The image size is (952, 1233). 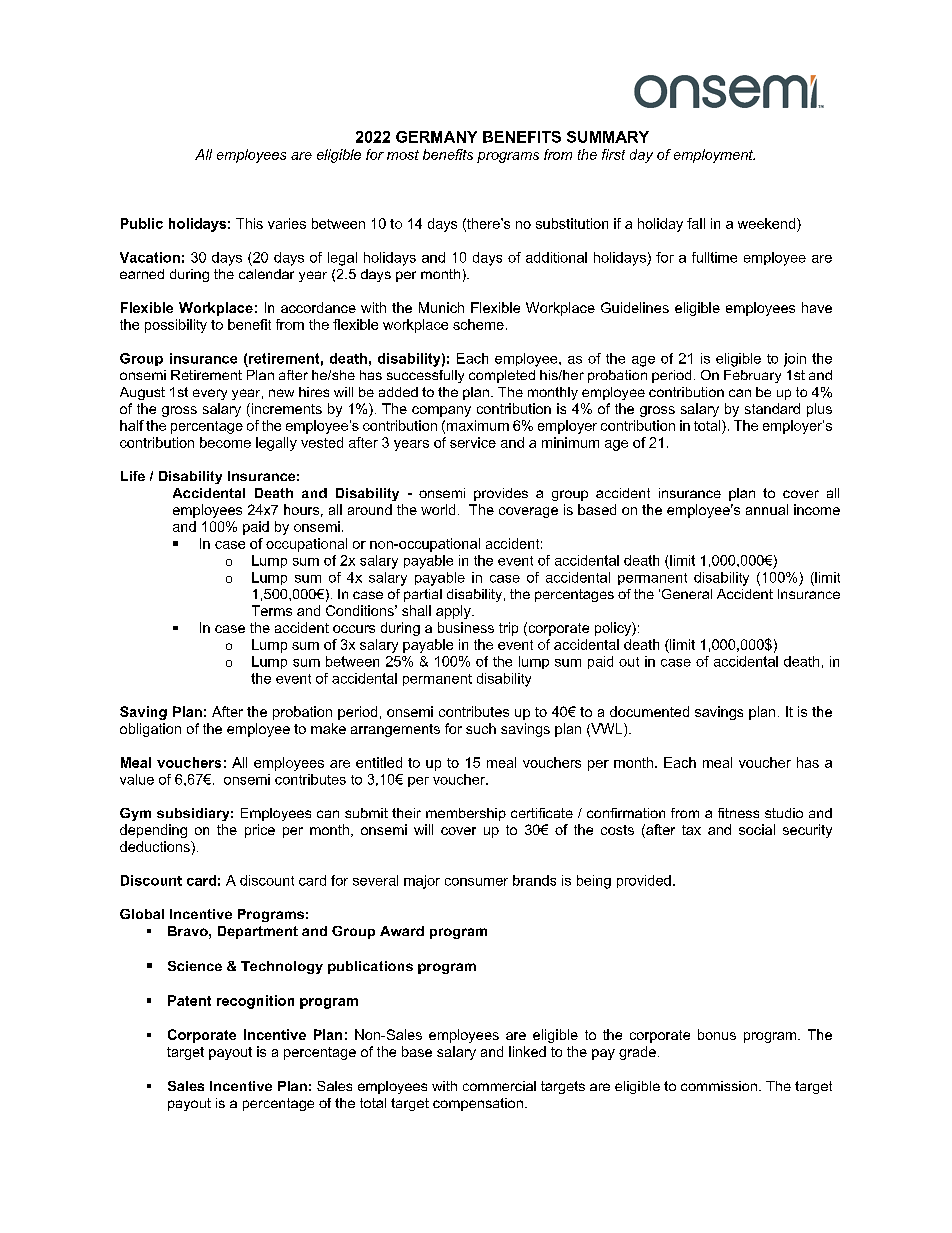 I want to click on Terms, so click(x=272, y=610).
